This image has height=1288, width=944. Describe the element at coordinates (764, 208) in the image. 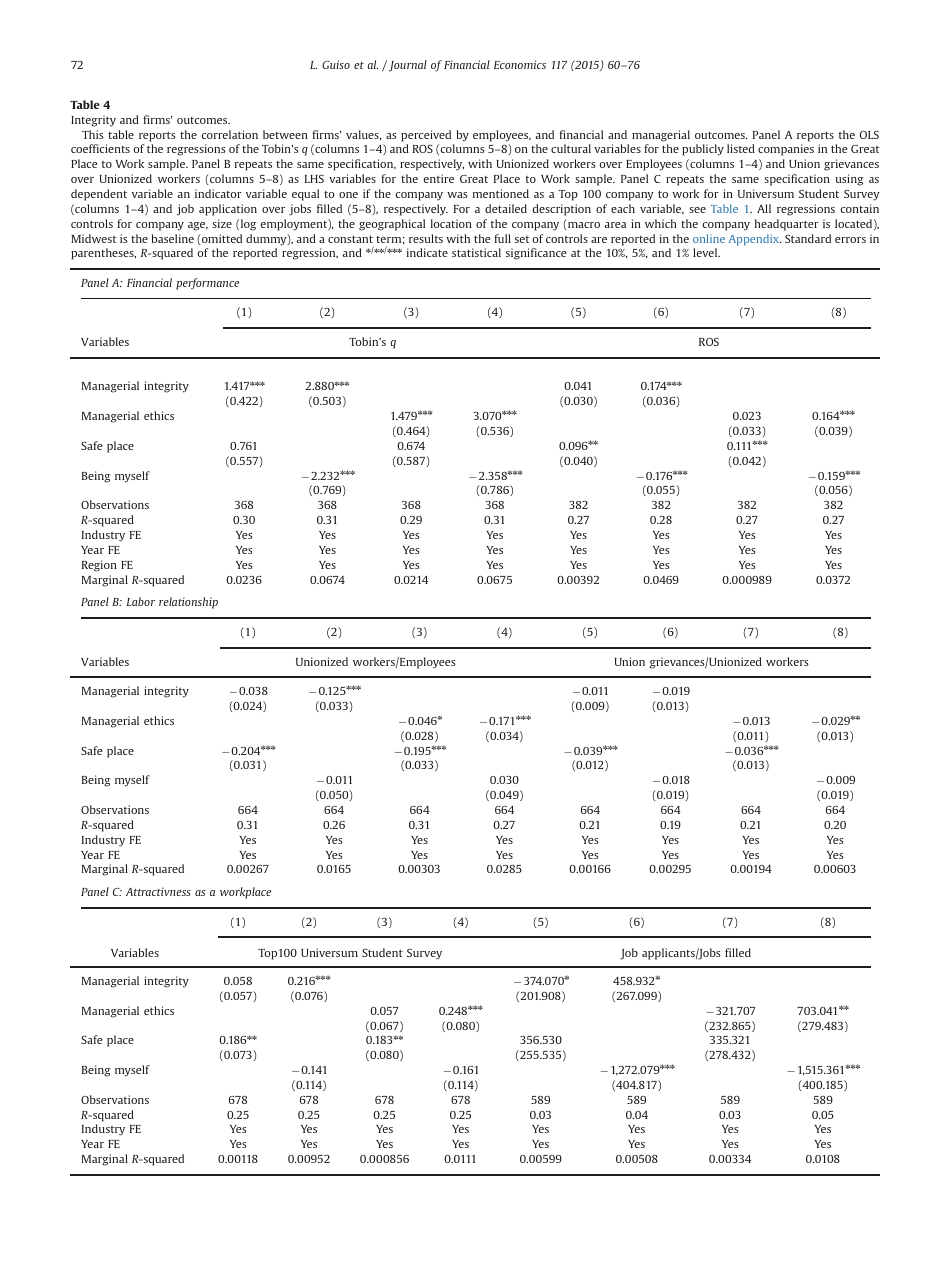

I see `All` at that location.
